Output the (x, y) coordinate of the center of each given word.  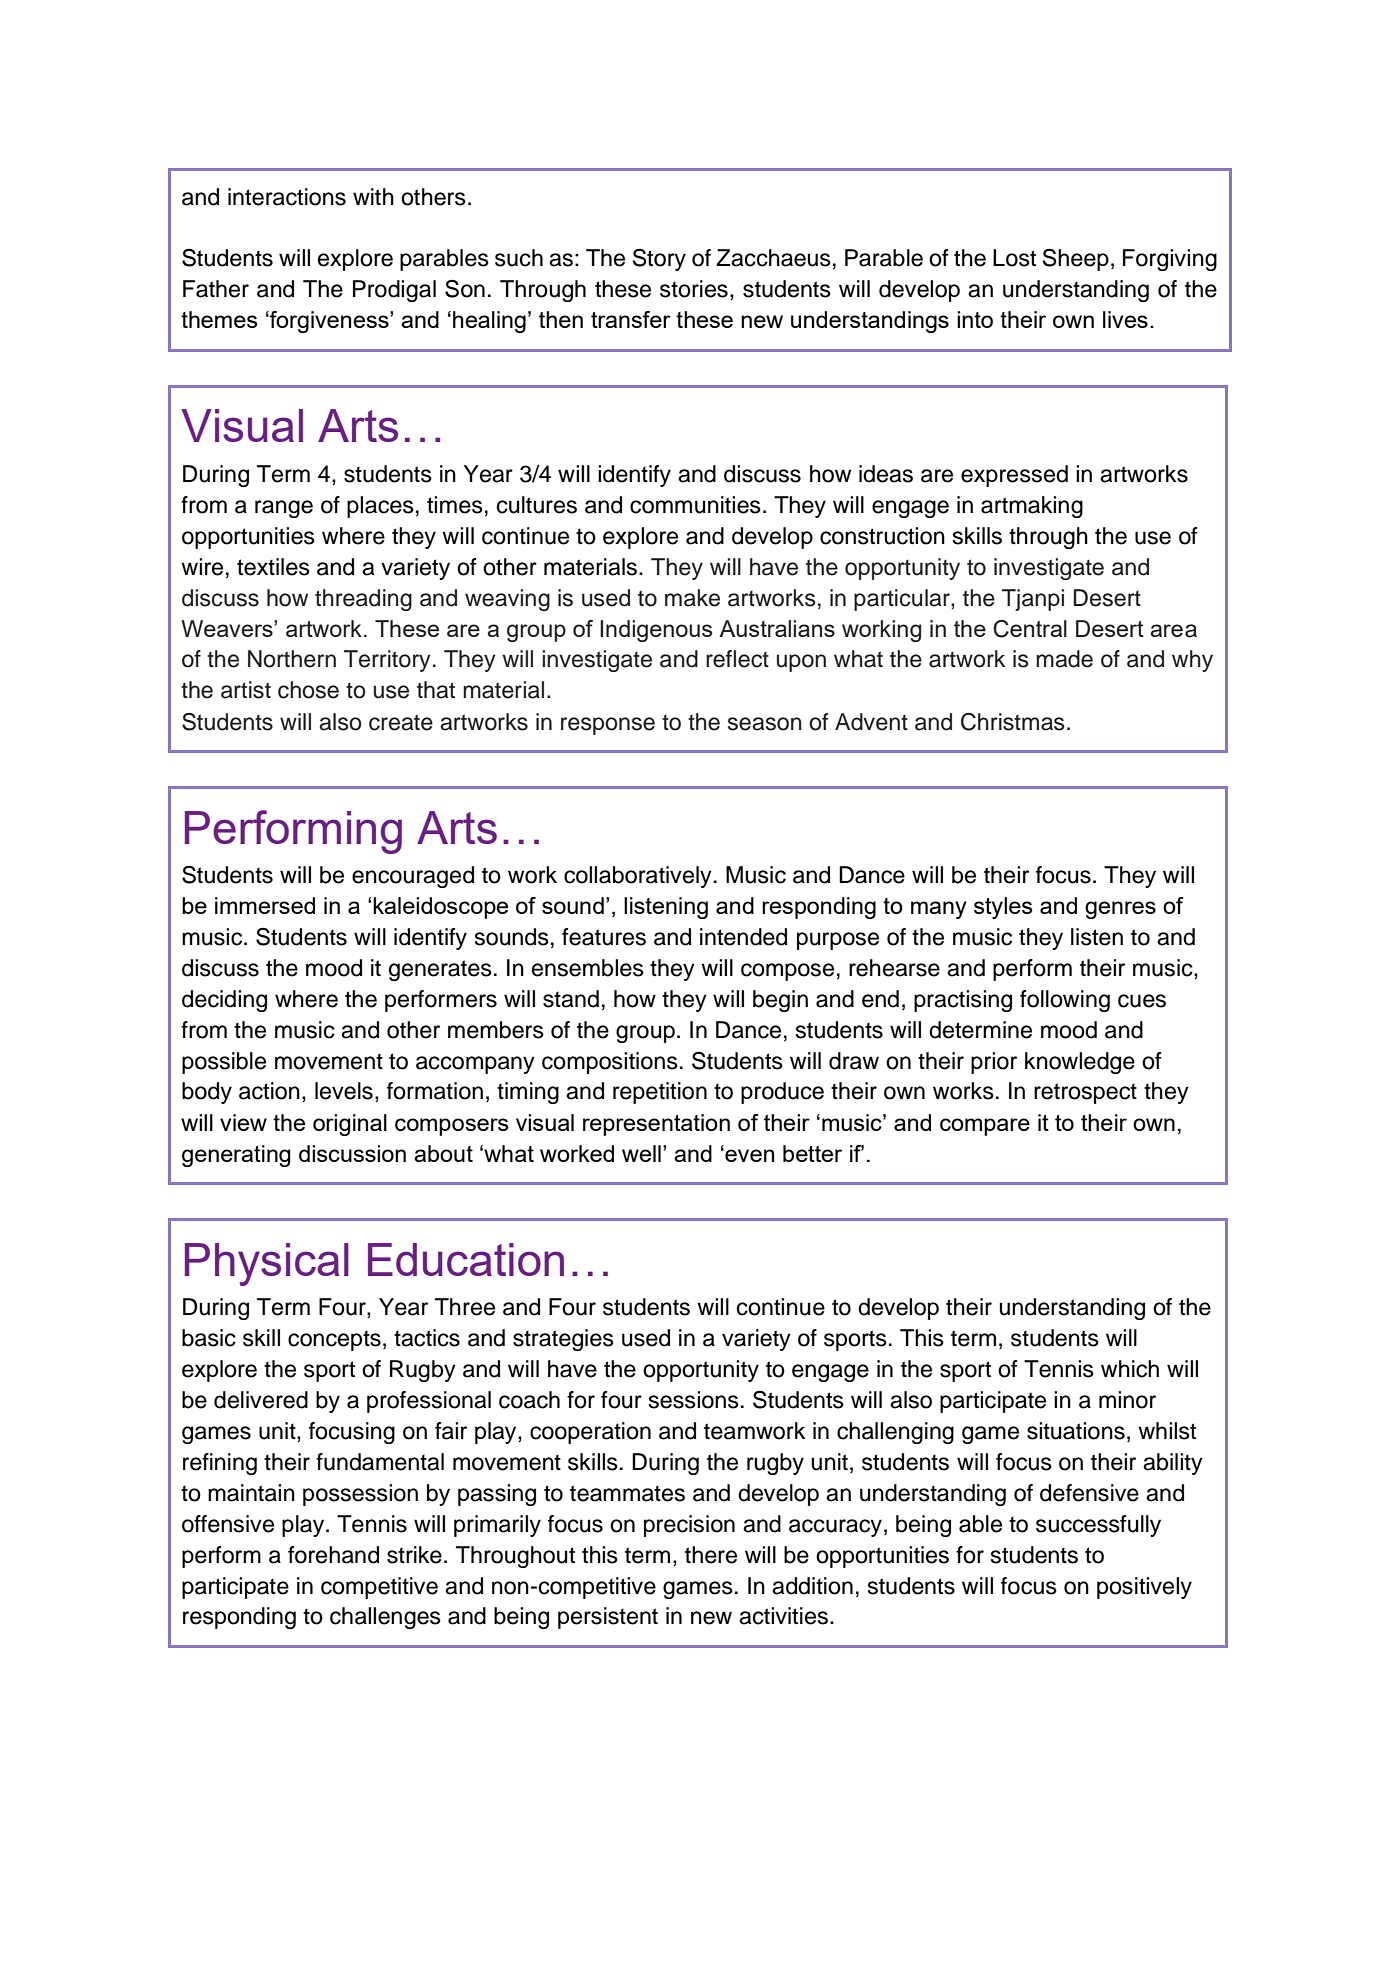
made (1064, 659)
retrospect (1085, 1093)
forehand (333, 1555)
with (373, 196)
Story (659, 260)
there (711, 1555)
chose (308, 690)
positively (1144, 1588)
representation (656, 1125)
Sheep (1076, 260)
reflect (737, 659)
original (350, 1125)
